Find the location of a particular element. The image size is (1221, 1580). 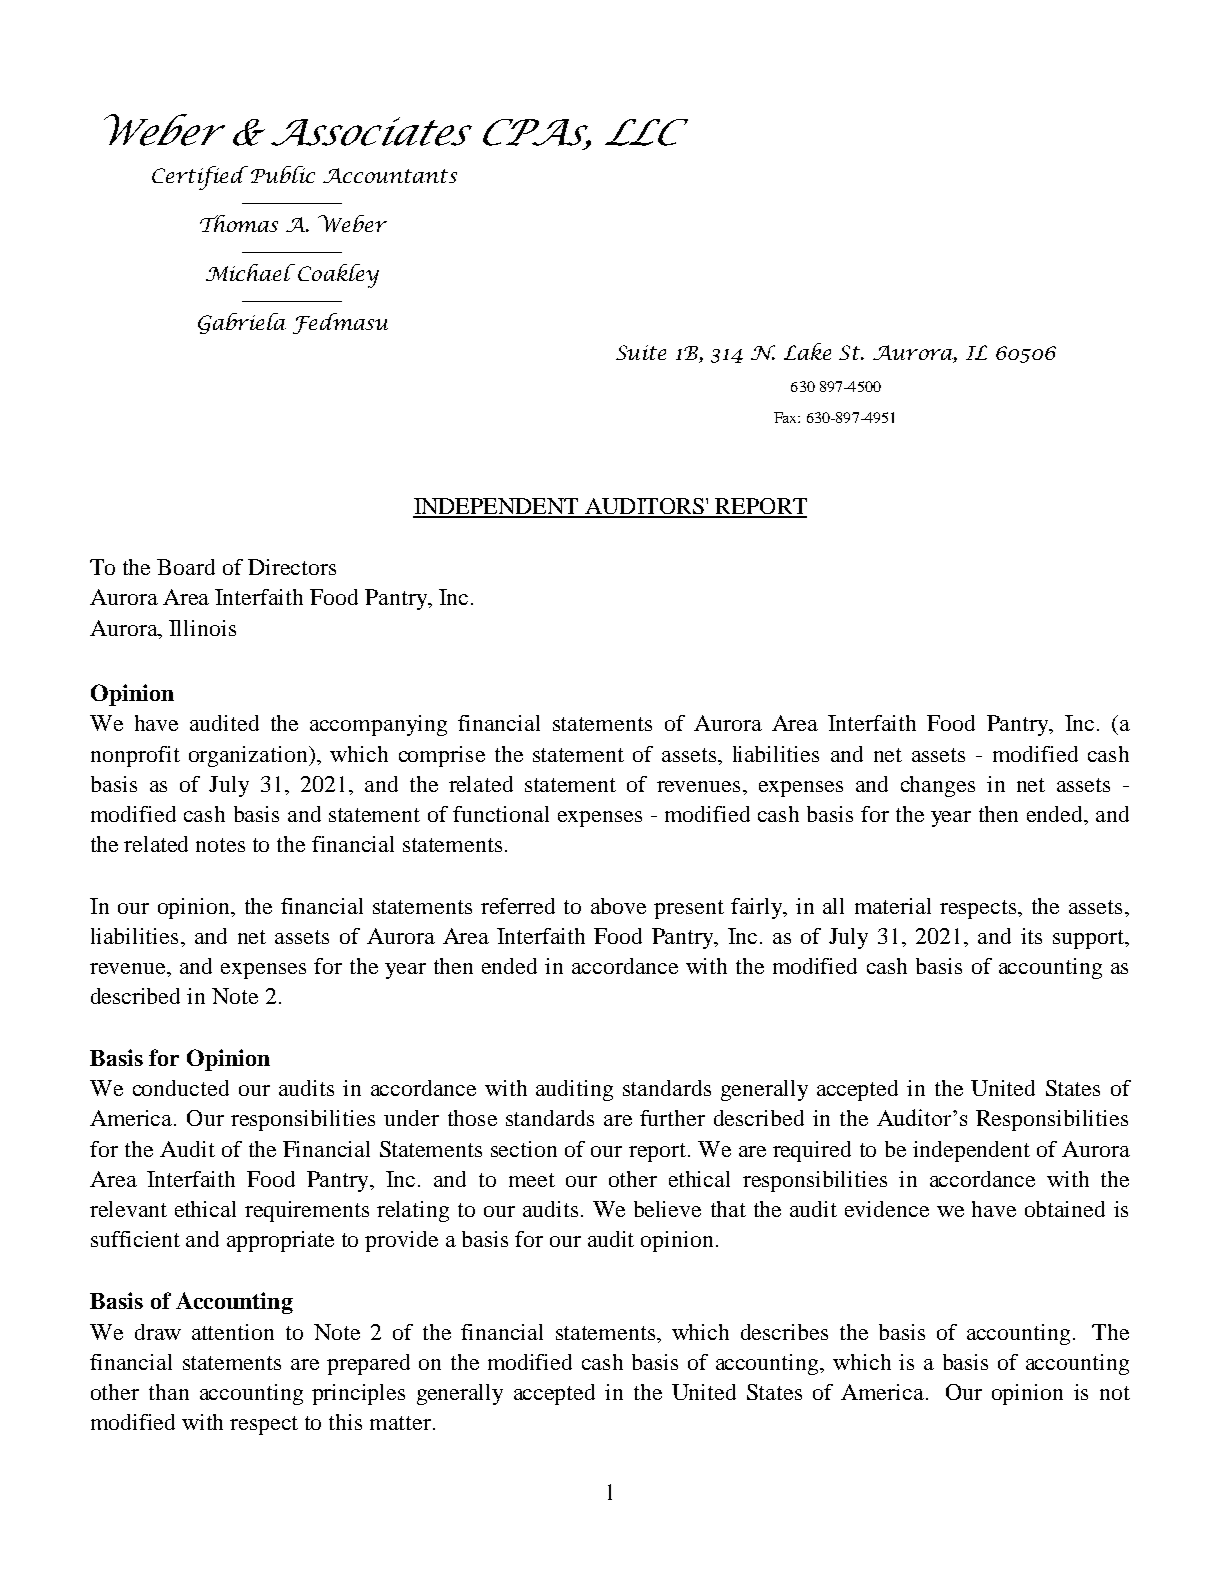

Thomas is located at coordinates (239, 223).
